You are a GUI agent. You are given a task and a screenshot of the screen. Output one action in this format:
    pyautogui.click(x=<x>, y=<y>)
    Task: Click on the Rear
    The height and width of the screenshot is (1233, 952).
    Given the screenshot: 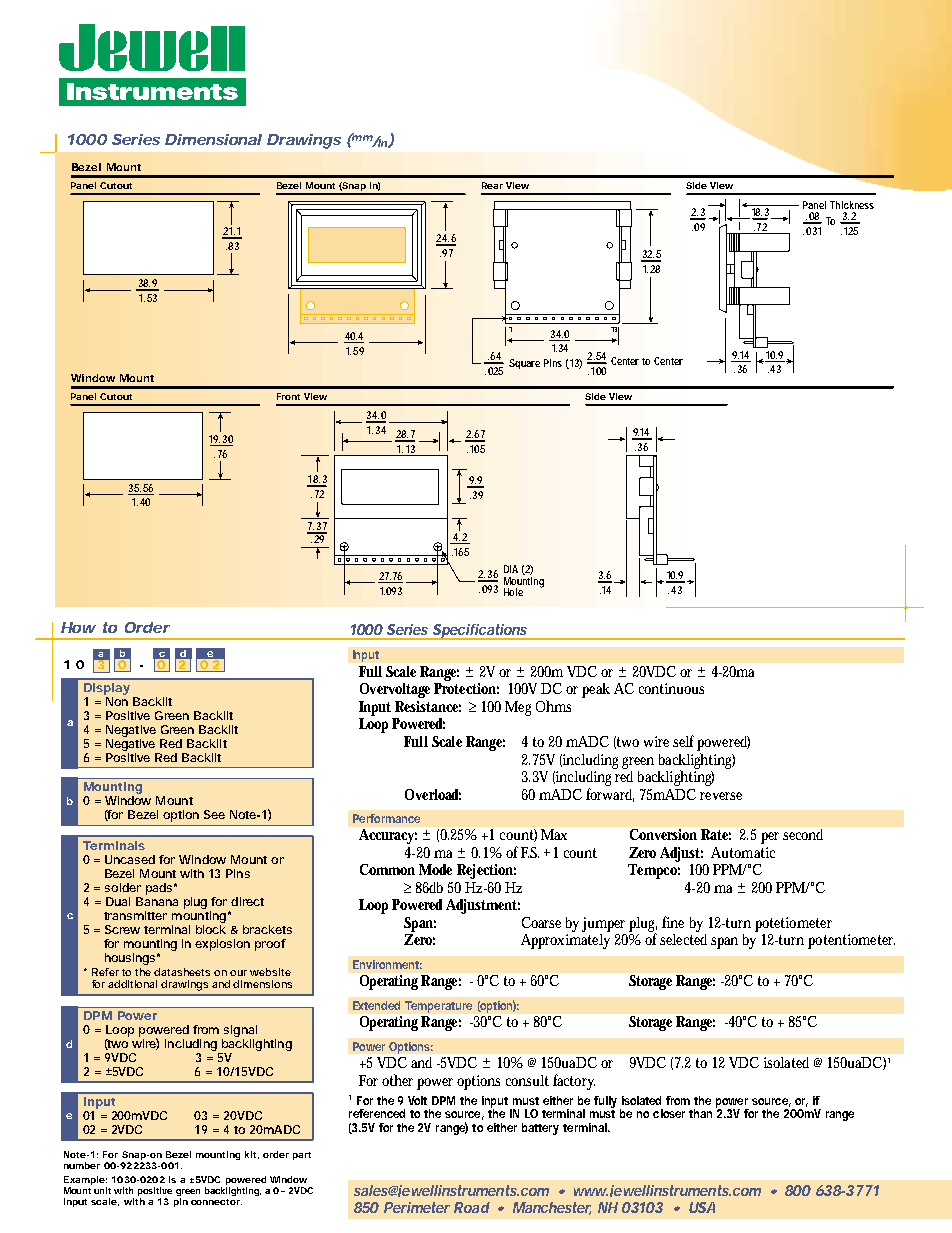 What is the action you would take?
    pyautogui.click(x=492, y=185)
